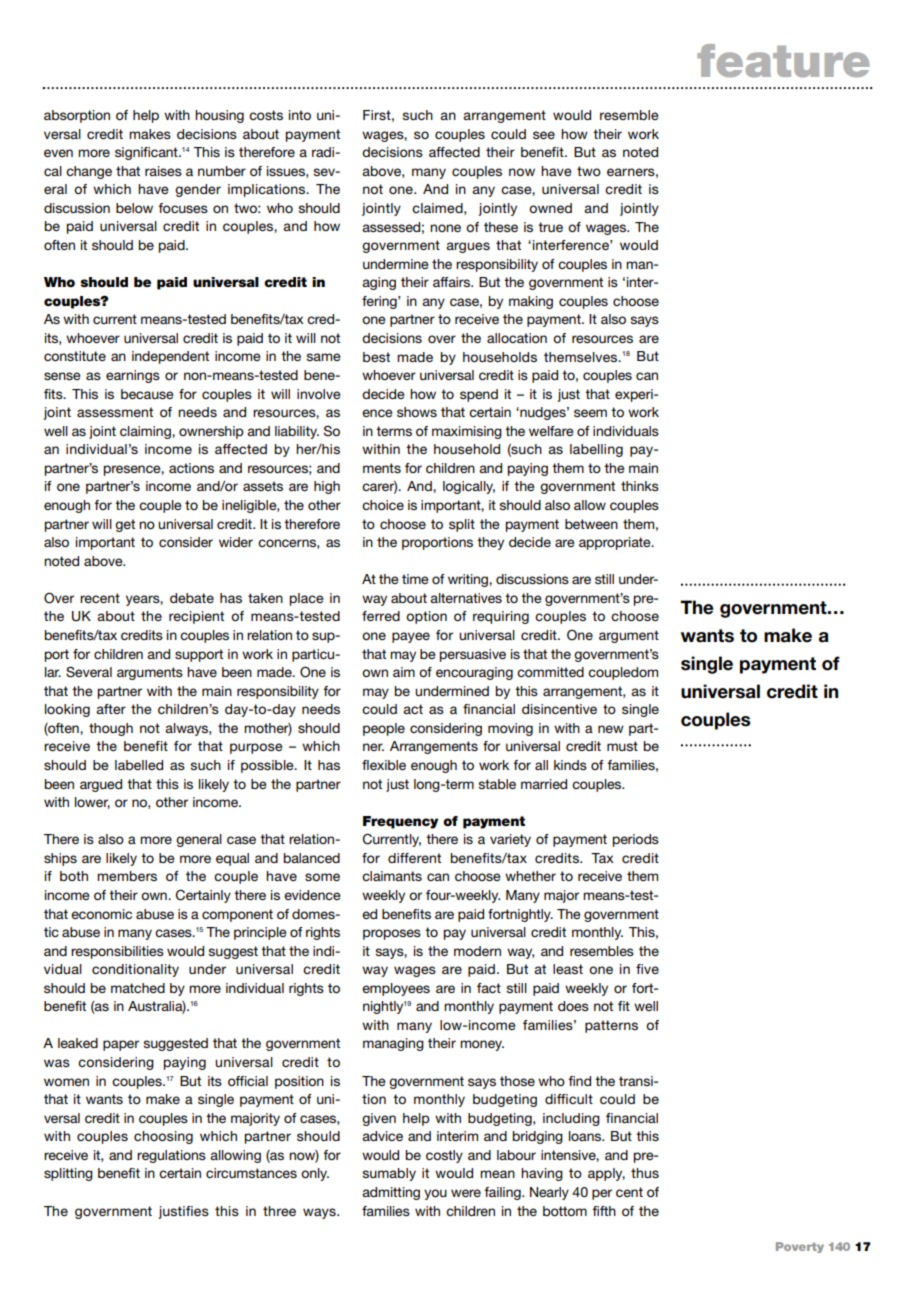  I want to click on you, so click(435, 1194).
